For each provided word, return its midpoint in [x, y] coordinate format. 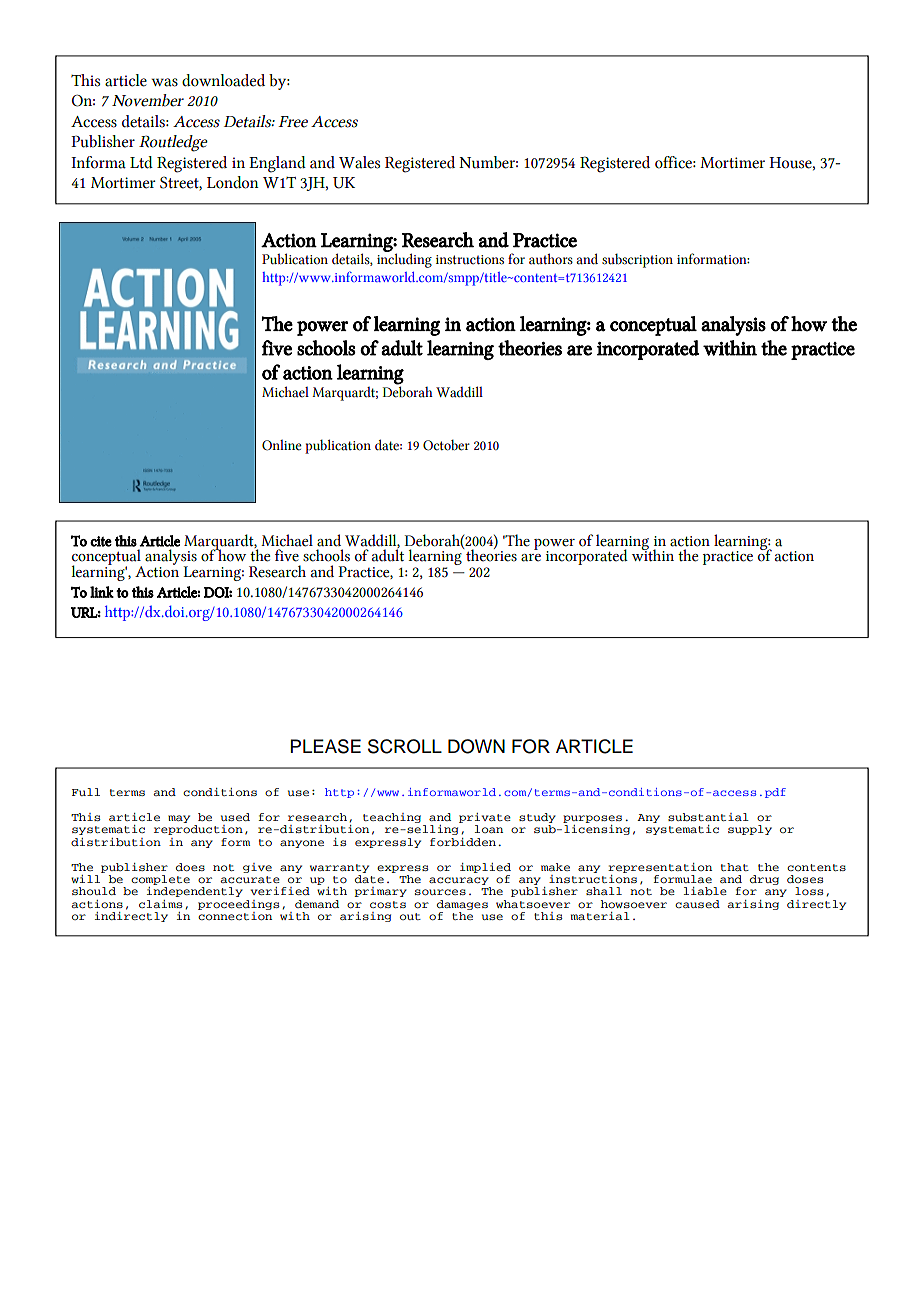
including [404, 259]
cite [101, 541]
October [446, 445]
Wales [359, 162]
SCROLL [405, 746]
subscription [637, 260]
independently [195, 892]
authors [551, 259]
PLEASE [326, 746]
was [164, 82]
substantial [708, 817]
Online [282, 445]
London [233, 182]
